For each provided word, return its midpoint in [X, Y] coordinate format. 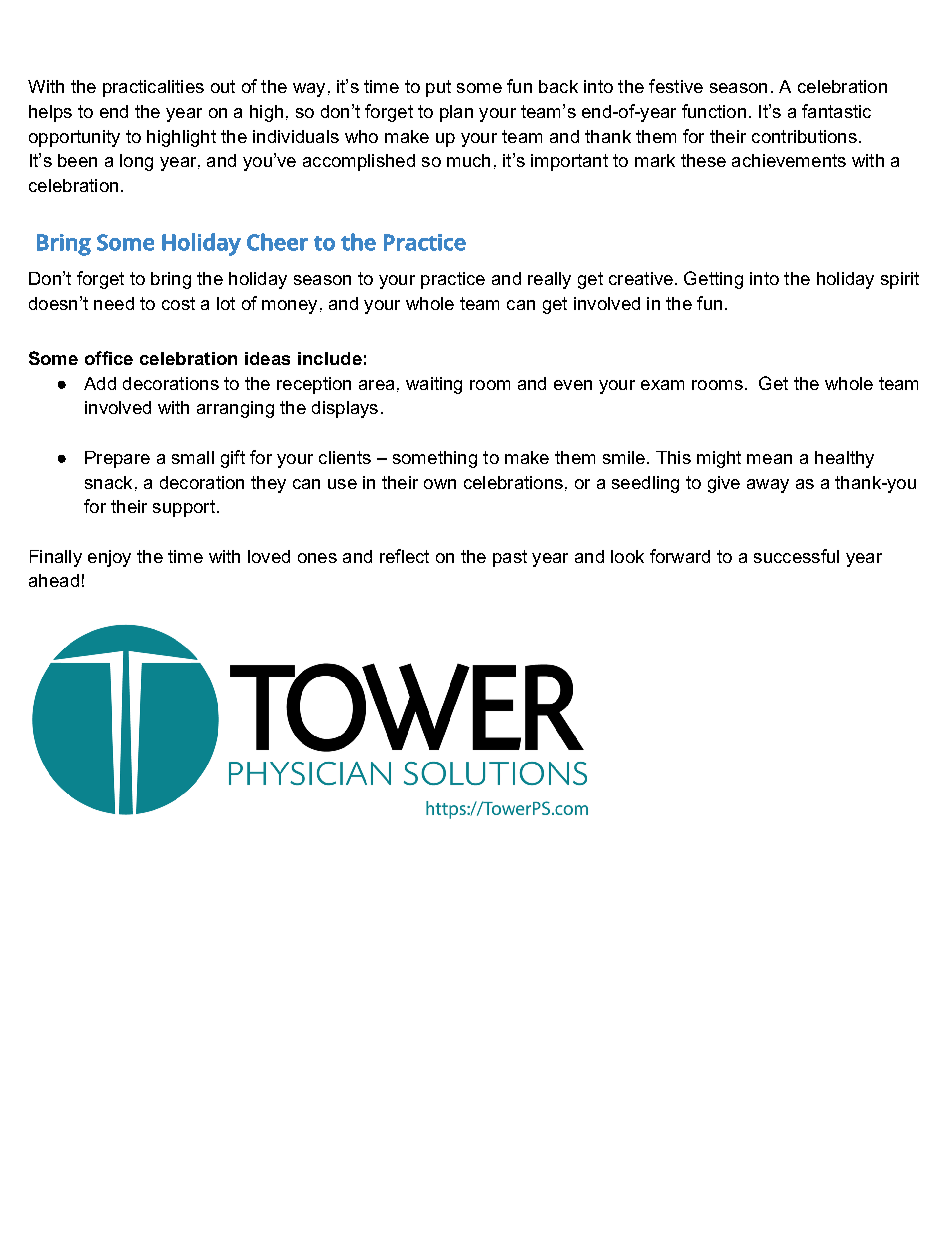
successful [796, 556]
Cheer [277, 242]
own [440, 484]
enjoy [109, 558]
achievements [789, 160]
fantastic [836, 111]
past [510, 558]
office [109, 358]
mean [769, 459]
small [193, 457]
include [330, 358]
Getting [713, 280]
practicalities [153, 88]
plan [456, 113]
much [468, 160]
